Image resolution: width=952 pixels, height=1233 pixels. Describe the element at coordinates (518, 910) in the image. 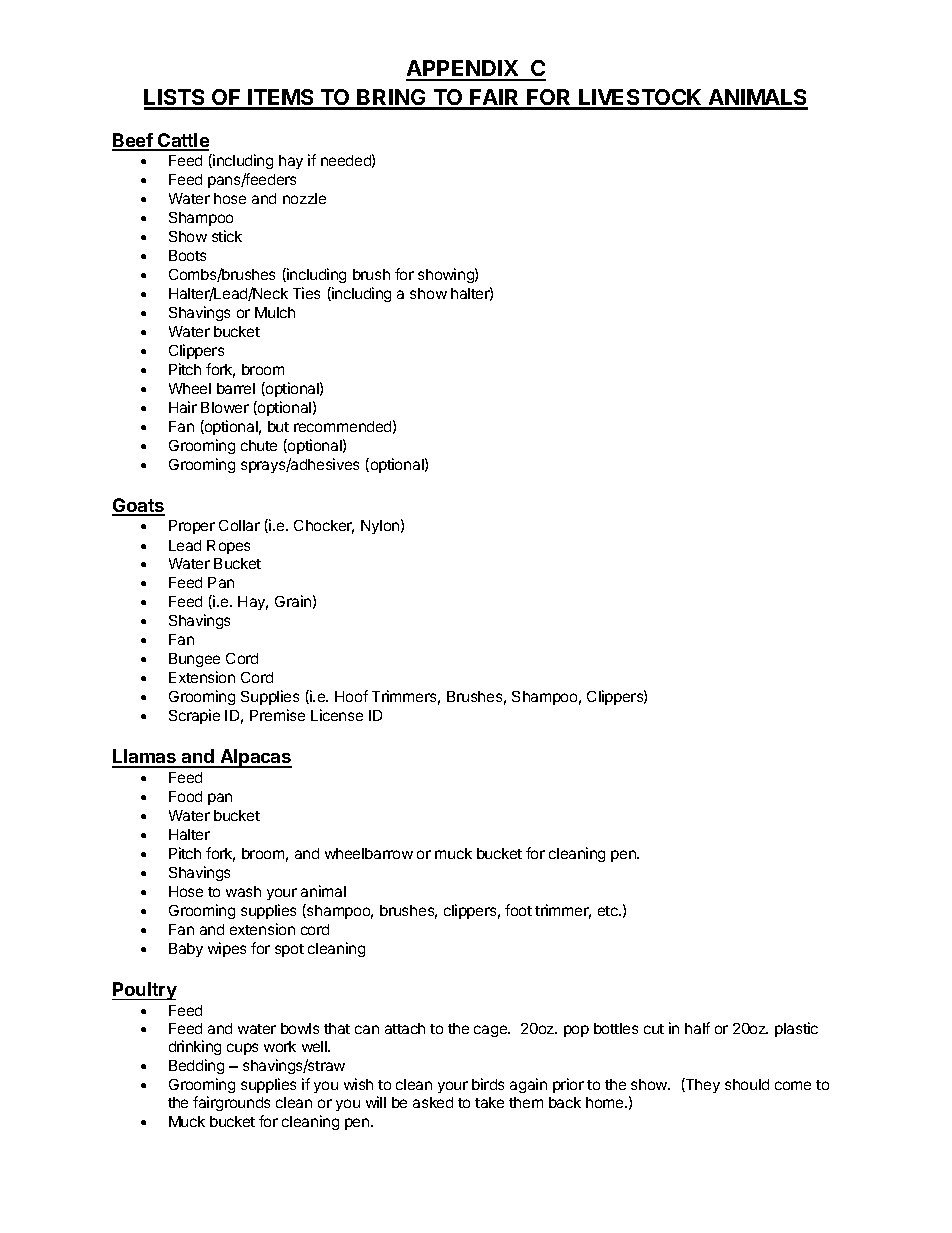

I see `foot` at that location.
